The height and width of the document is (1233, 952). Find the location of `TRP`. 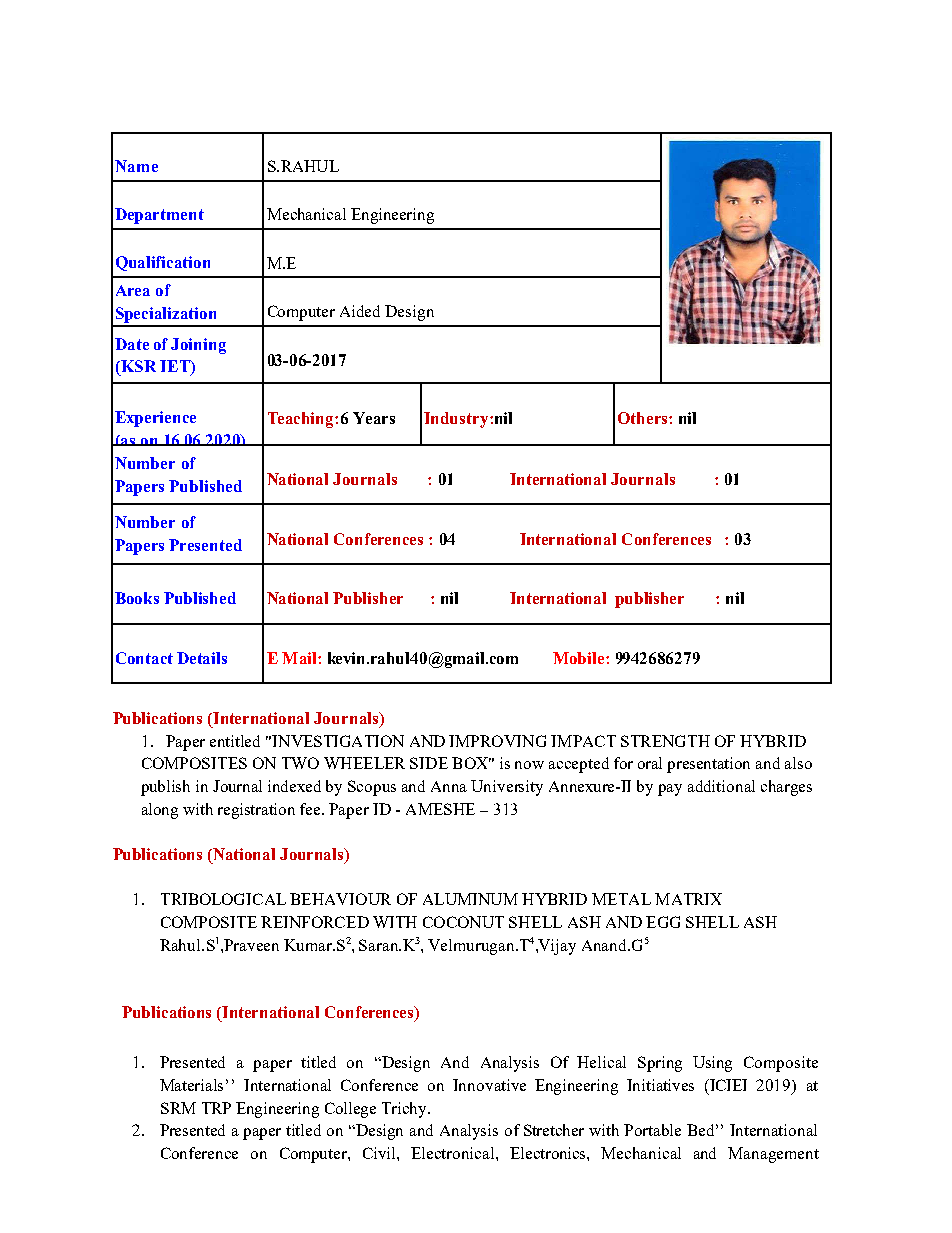

TRP is located at coordinates (216, 1108).
